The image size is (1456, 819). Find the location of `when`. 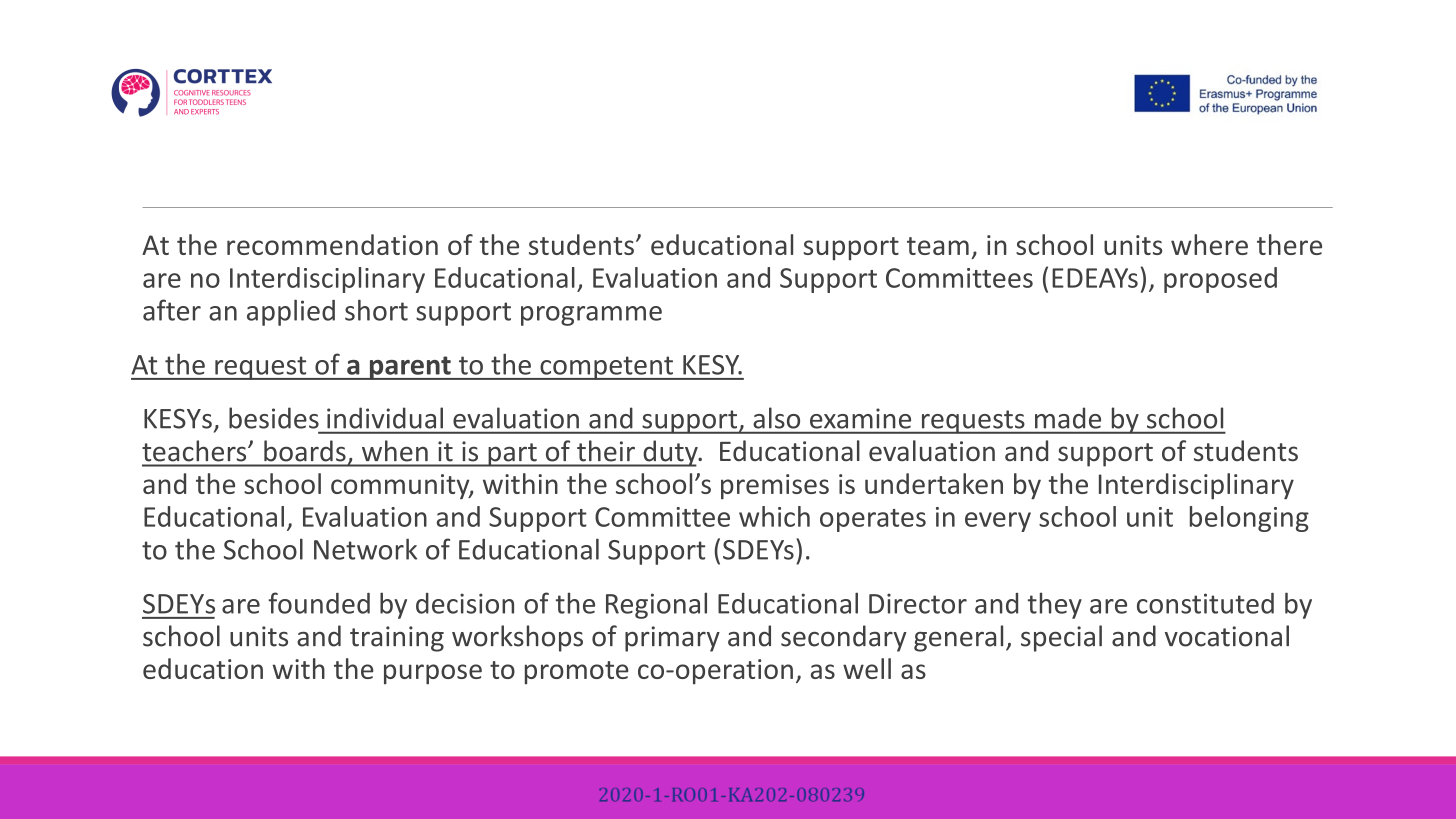

when is located at coordinates (395, 450).
